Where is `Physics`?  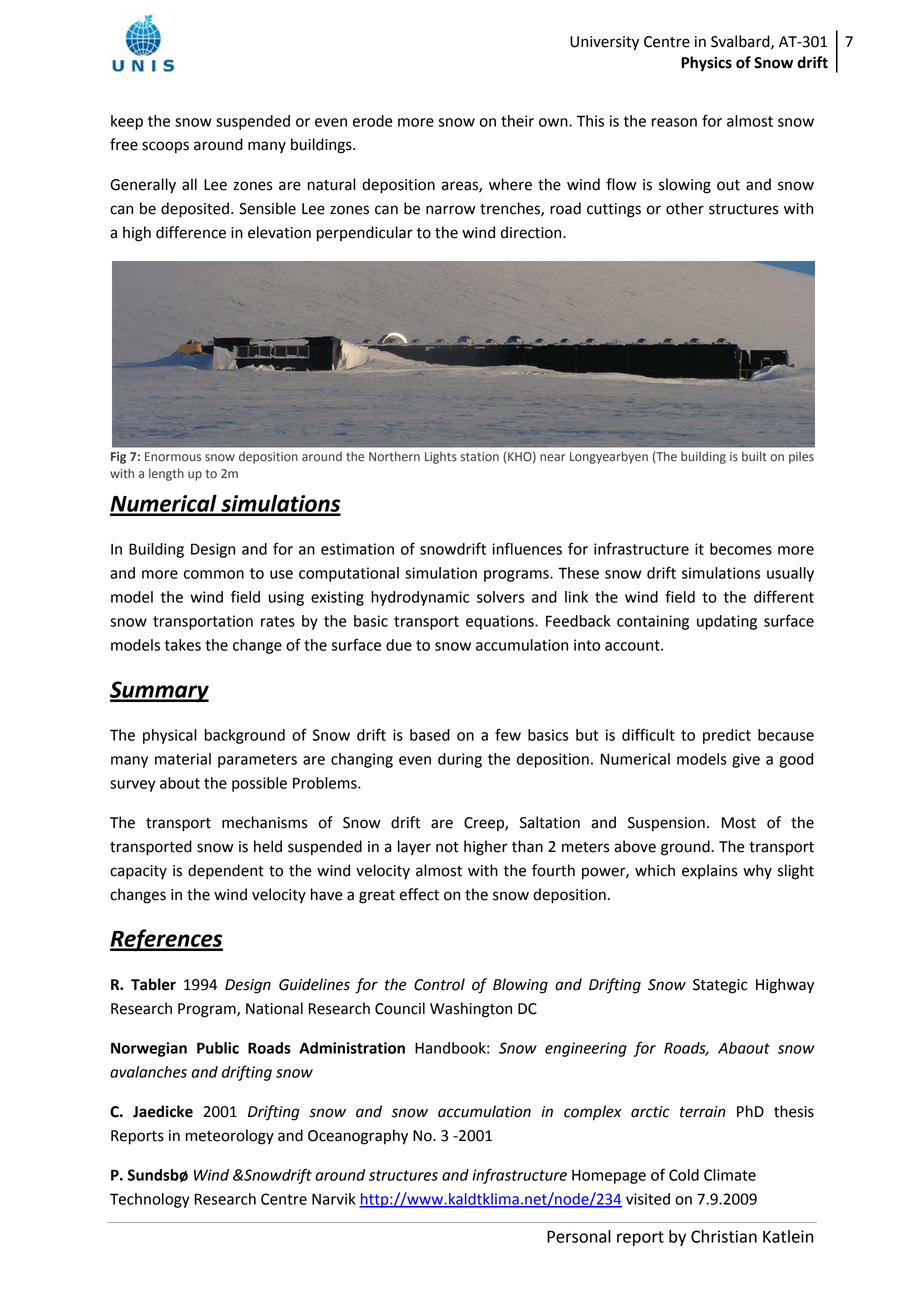
Physics is located at coordinates (706, 64).
